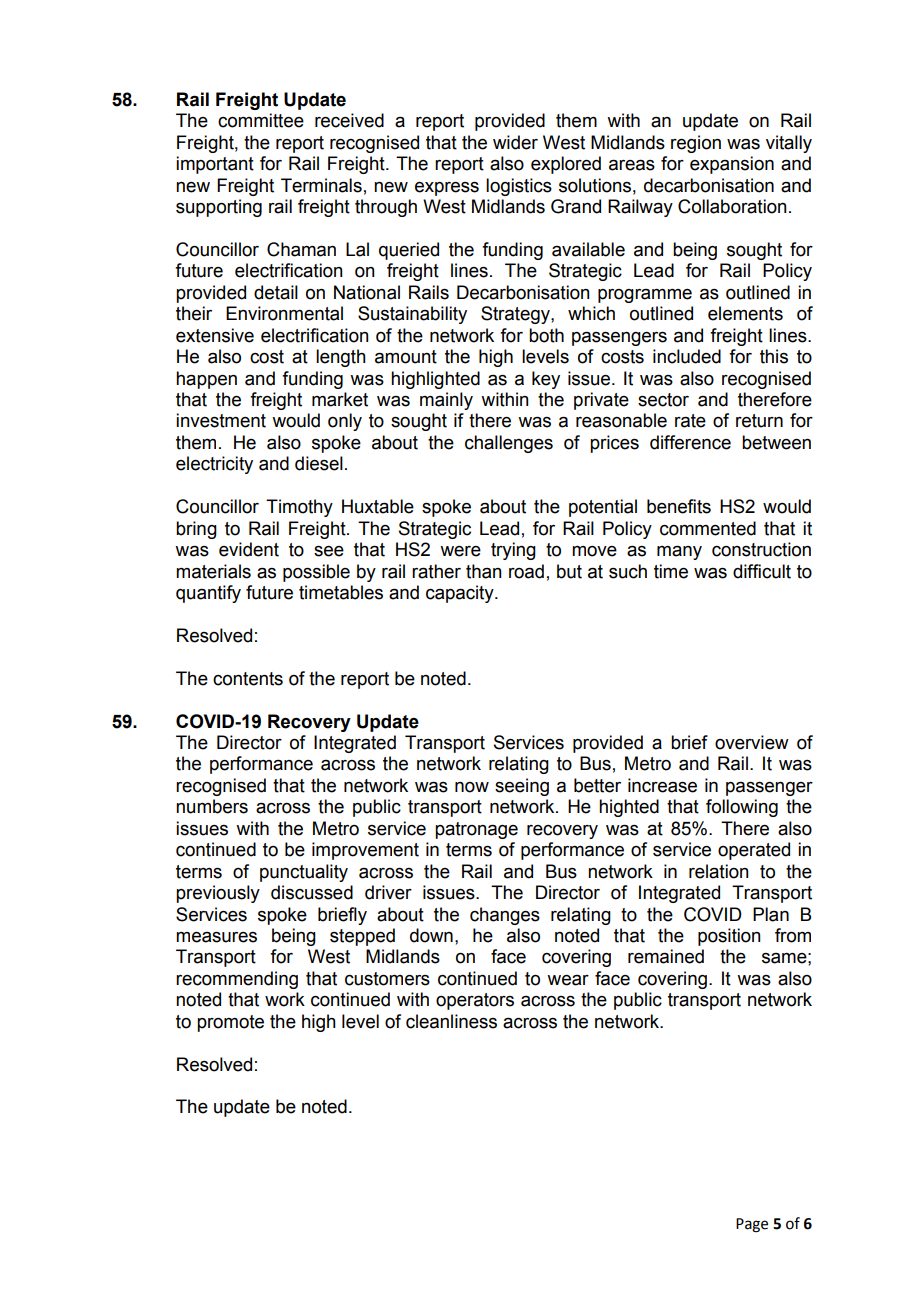 The height and width of the screenshot is (1308, 924). Describe the element at coordinates (475, 1001) in the screenshot. I see `operators` at that location.
